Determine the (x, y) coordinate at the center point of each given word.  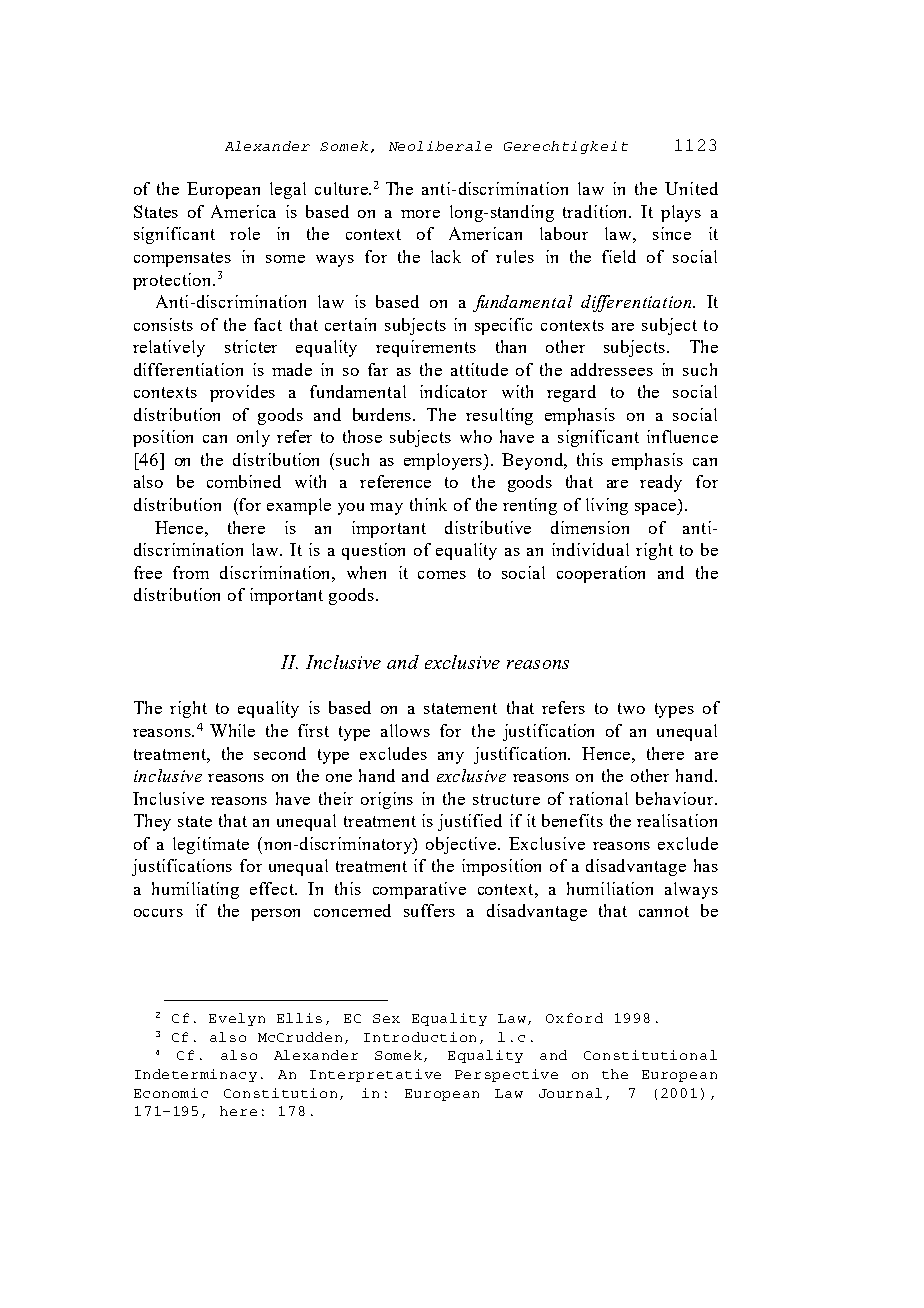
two (631, 708)
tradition (597, 211)
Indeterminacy (196, 1075)
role (245, 233)
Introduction (420, 1037)
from (191, 572)
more (420, 214)
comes (442, 575)
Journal (570, 1093)
